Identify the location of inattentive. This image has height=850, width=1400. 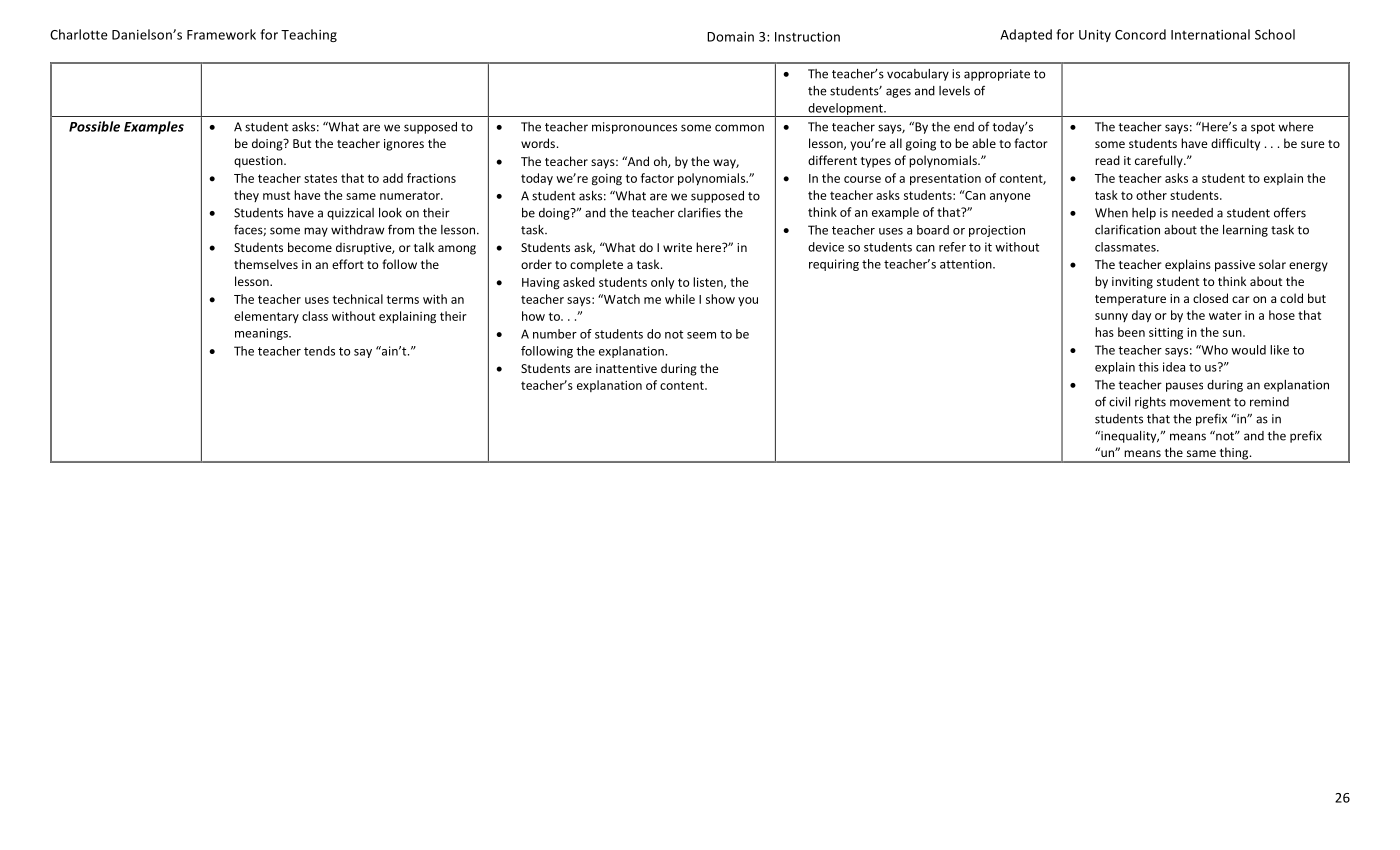
(626, 368).
